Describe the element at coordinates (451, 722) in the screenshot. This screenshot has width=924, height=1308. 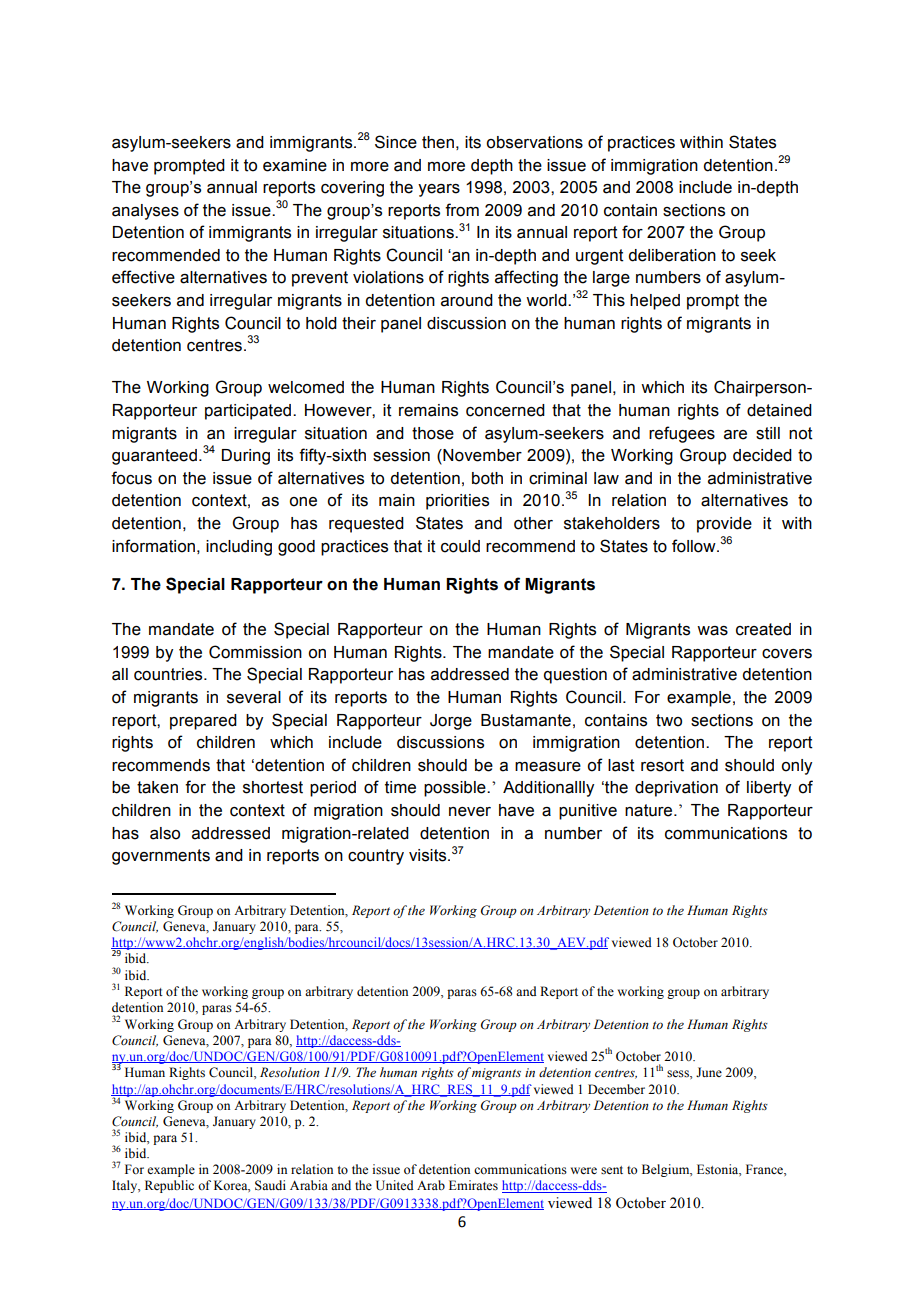
I see `Jorge` at that location.
